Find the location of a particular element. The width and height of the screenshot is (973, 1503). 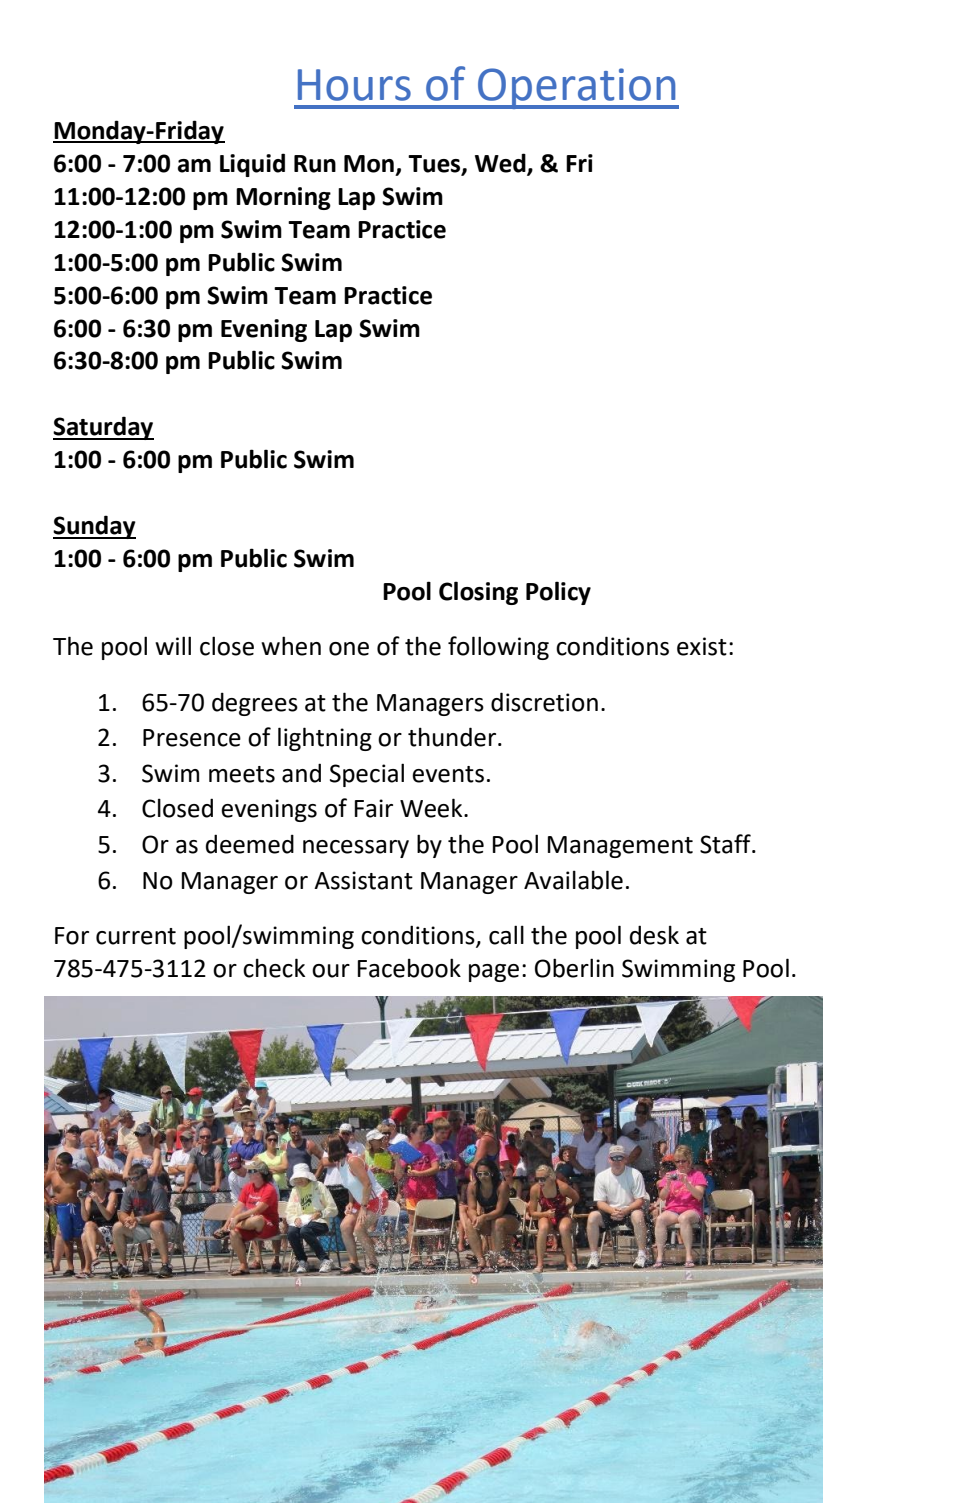

Morning is located at coordinates (283, 198).
